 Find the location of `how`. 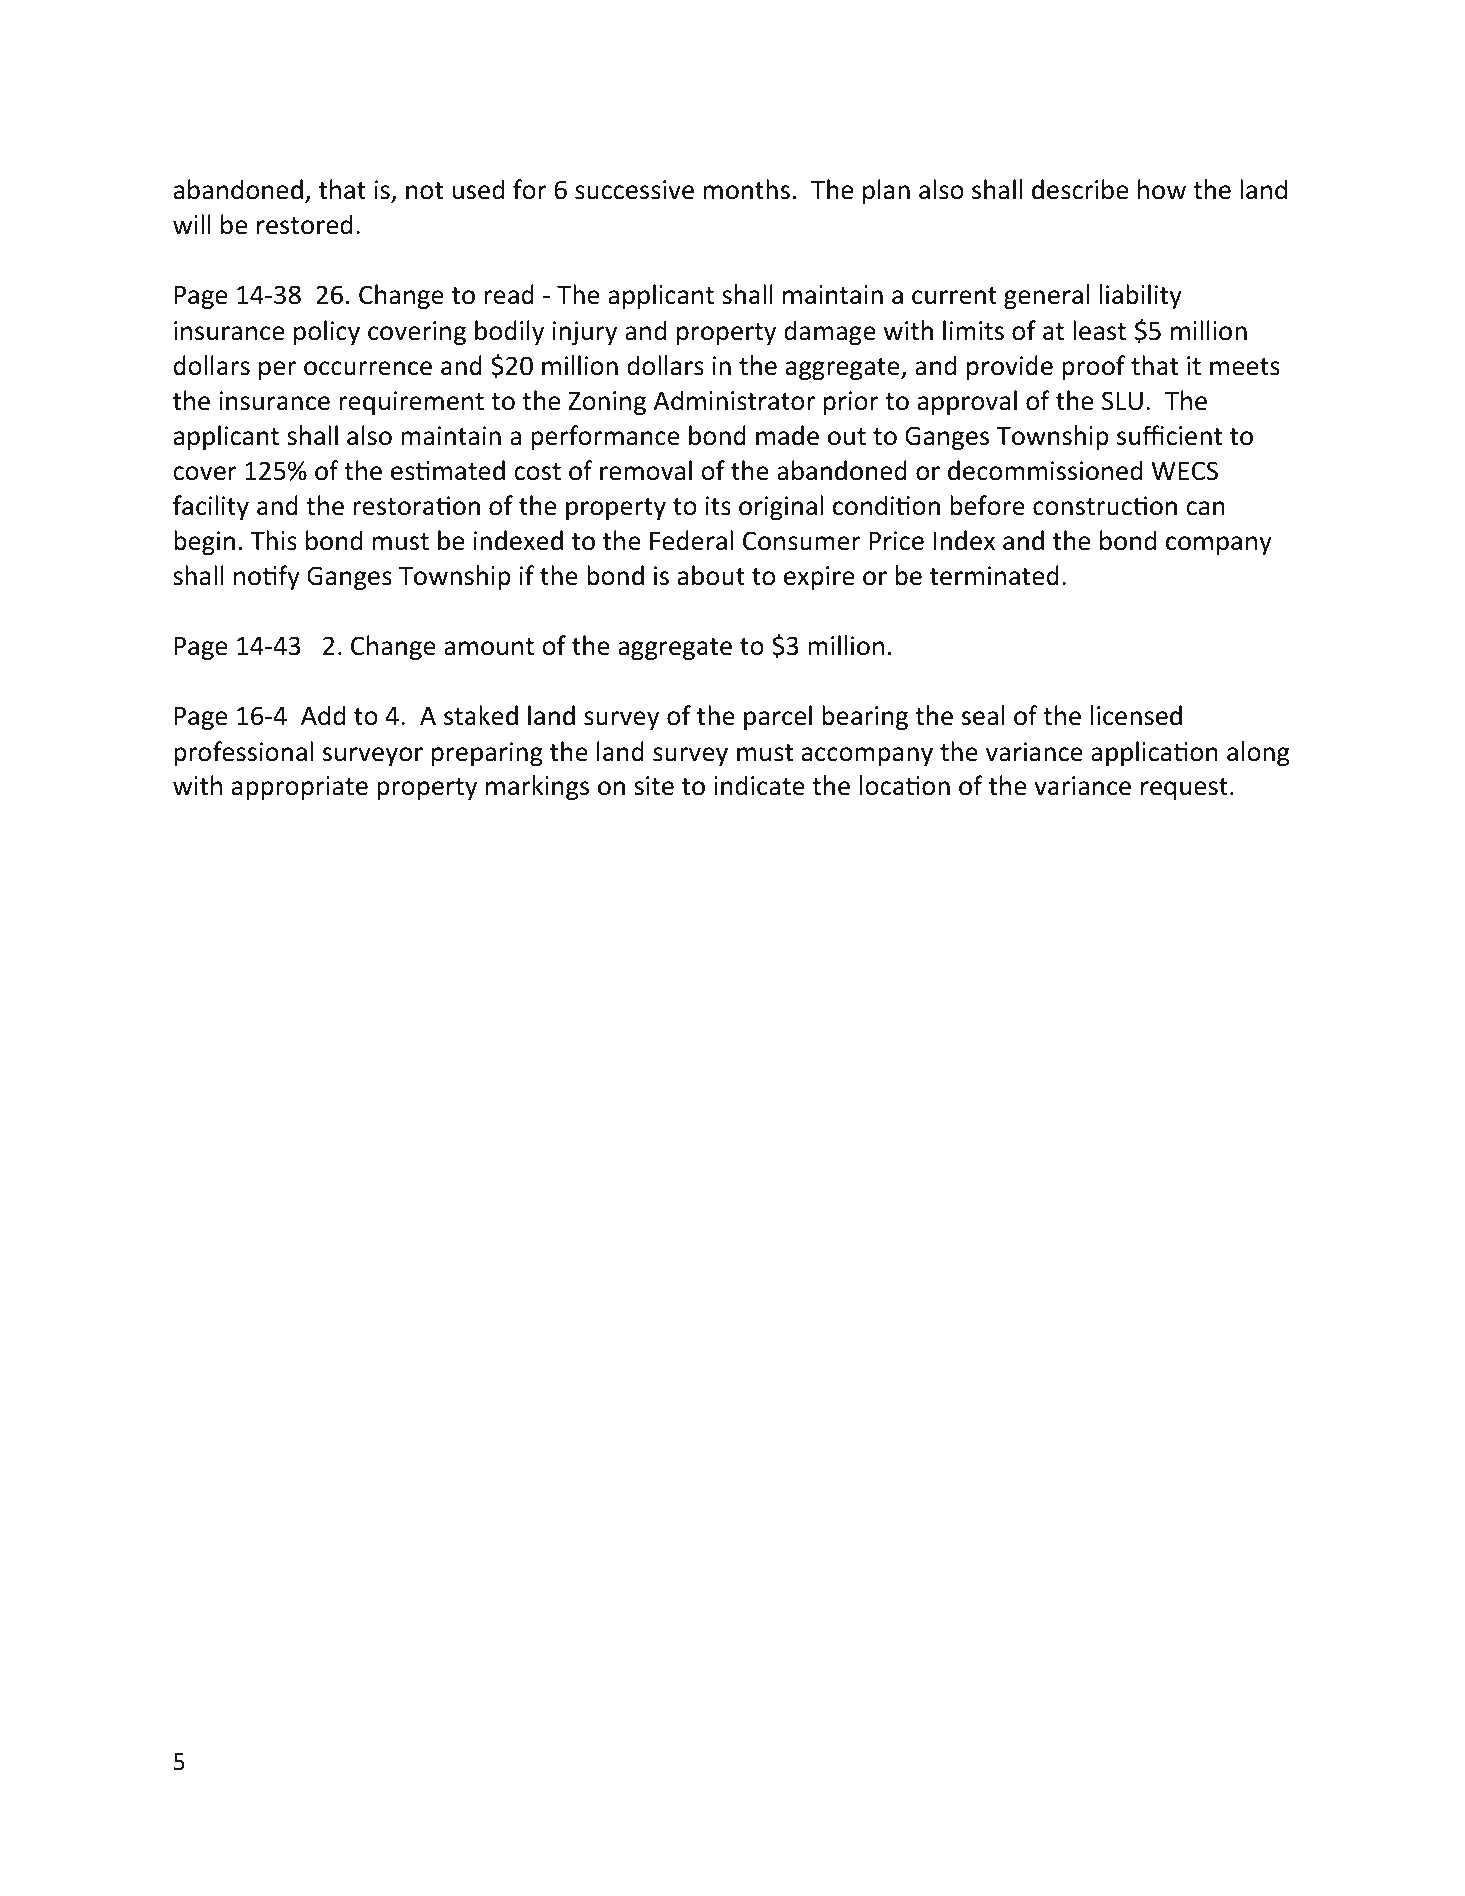

how is located at coordinates (1162, 189).
